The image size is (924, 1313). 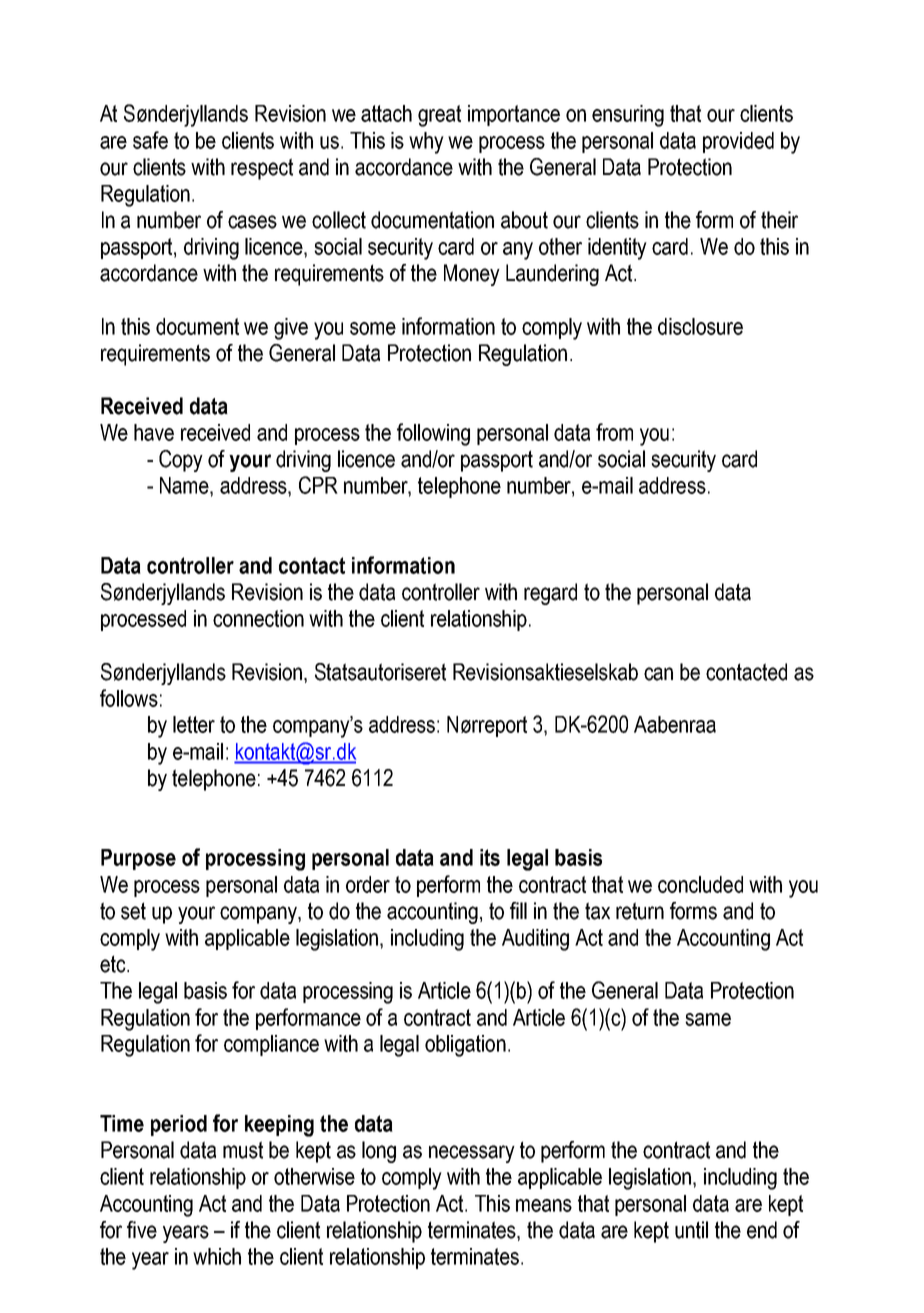 I want to click on can, so click(x=658, y=674).
